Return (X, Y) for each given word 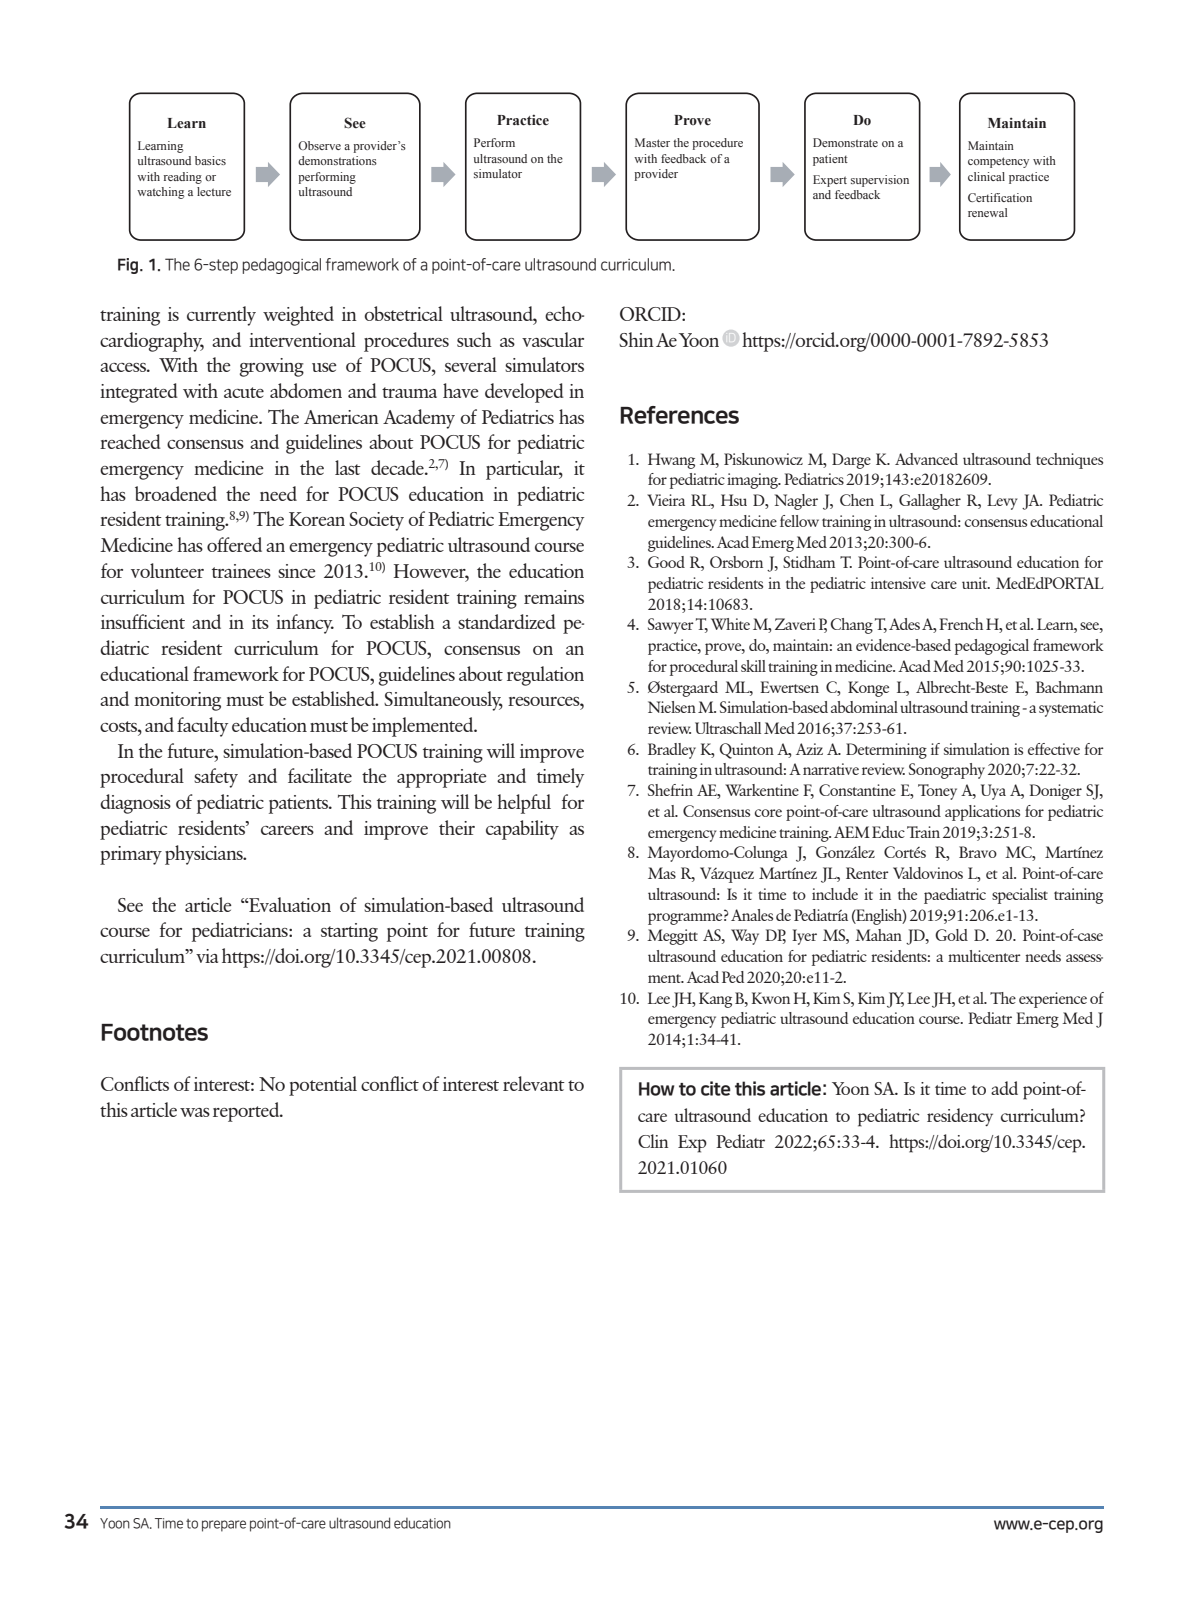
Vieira (666, 500)
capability (522, 830)
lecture (214, 191)
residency (960, 1117)
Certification (1000, 197)
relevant (534, 1083)
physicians (205, 855)
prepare (224, 1526)
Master (652, 142)
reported (247, 1112)
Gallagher (930, 502)
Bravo (978, 852)
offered (234, 544)
